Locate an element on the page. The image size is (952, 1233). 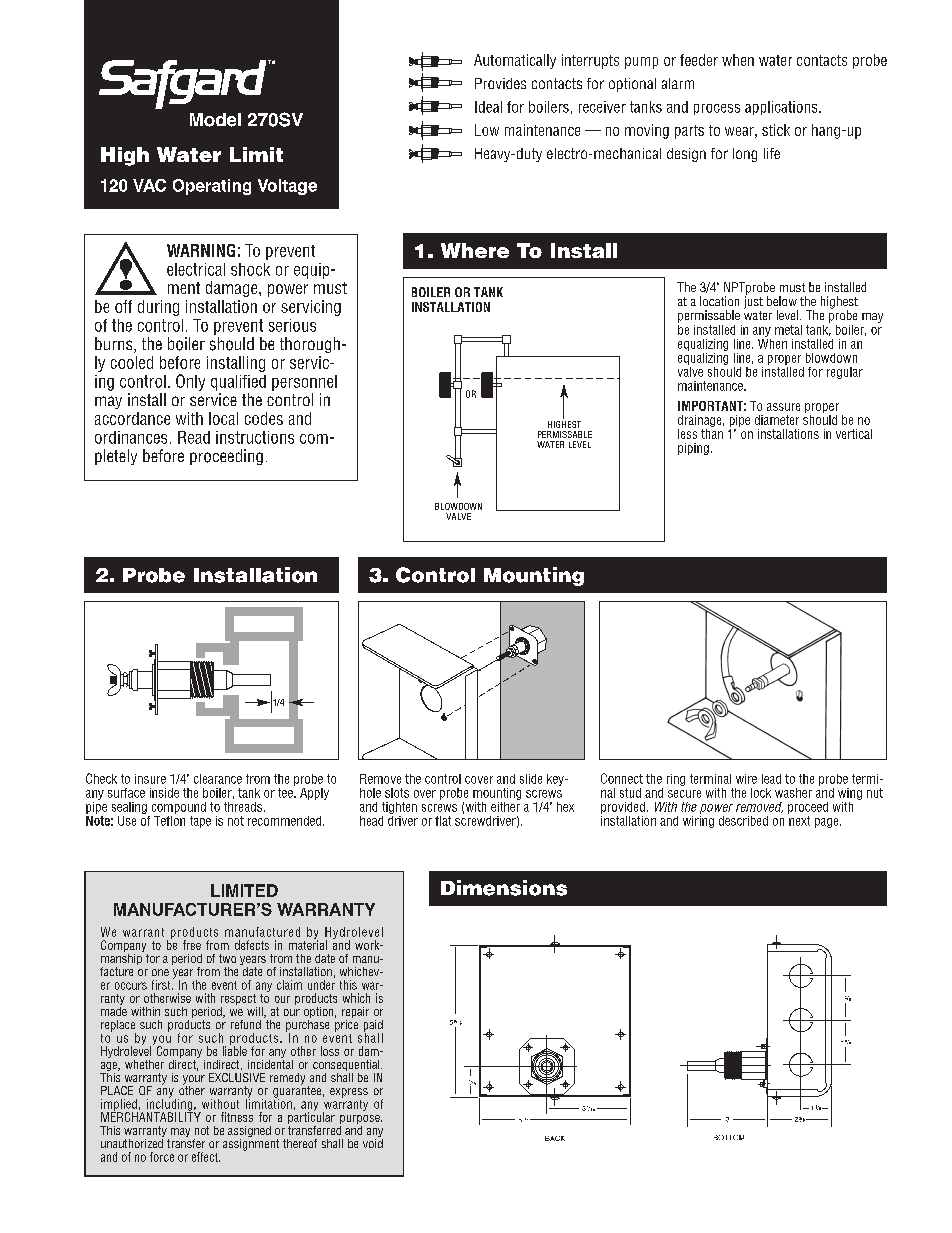
lead is located at coordinates (771, 779).
